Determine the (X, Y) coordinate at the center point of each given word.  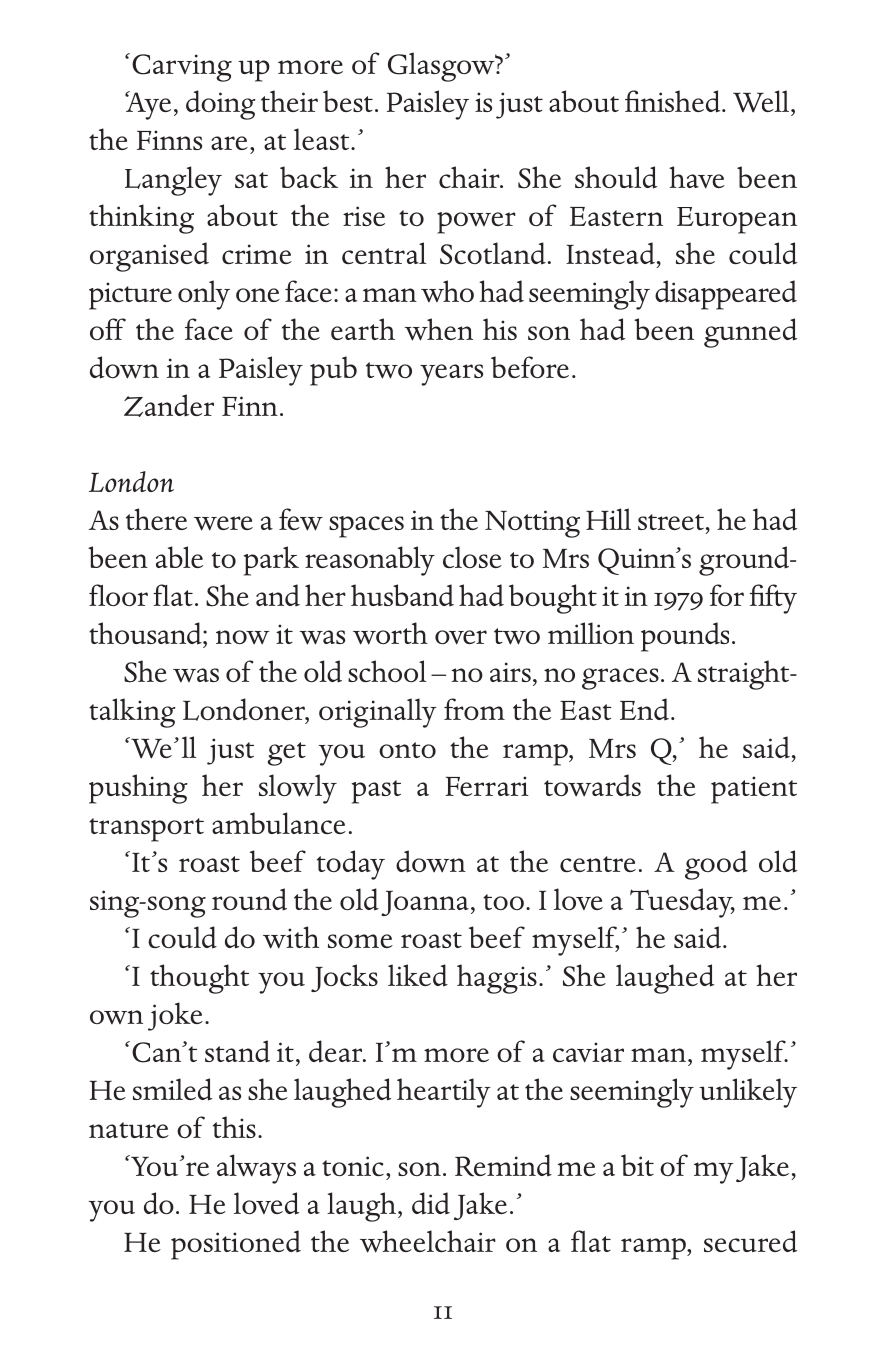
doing (220, 105)
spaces (366, 527)
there (156, 519)
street (671, 522)
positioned (236, 1245)
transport (146, 830)
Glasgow (442, 67)
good (716, 865)
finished (674, 101)
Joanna (425, 903)
